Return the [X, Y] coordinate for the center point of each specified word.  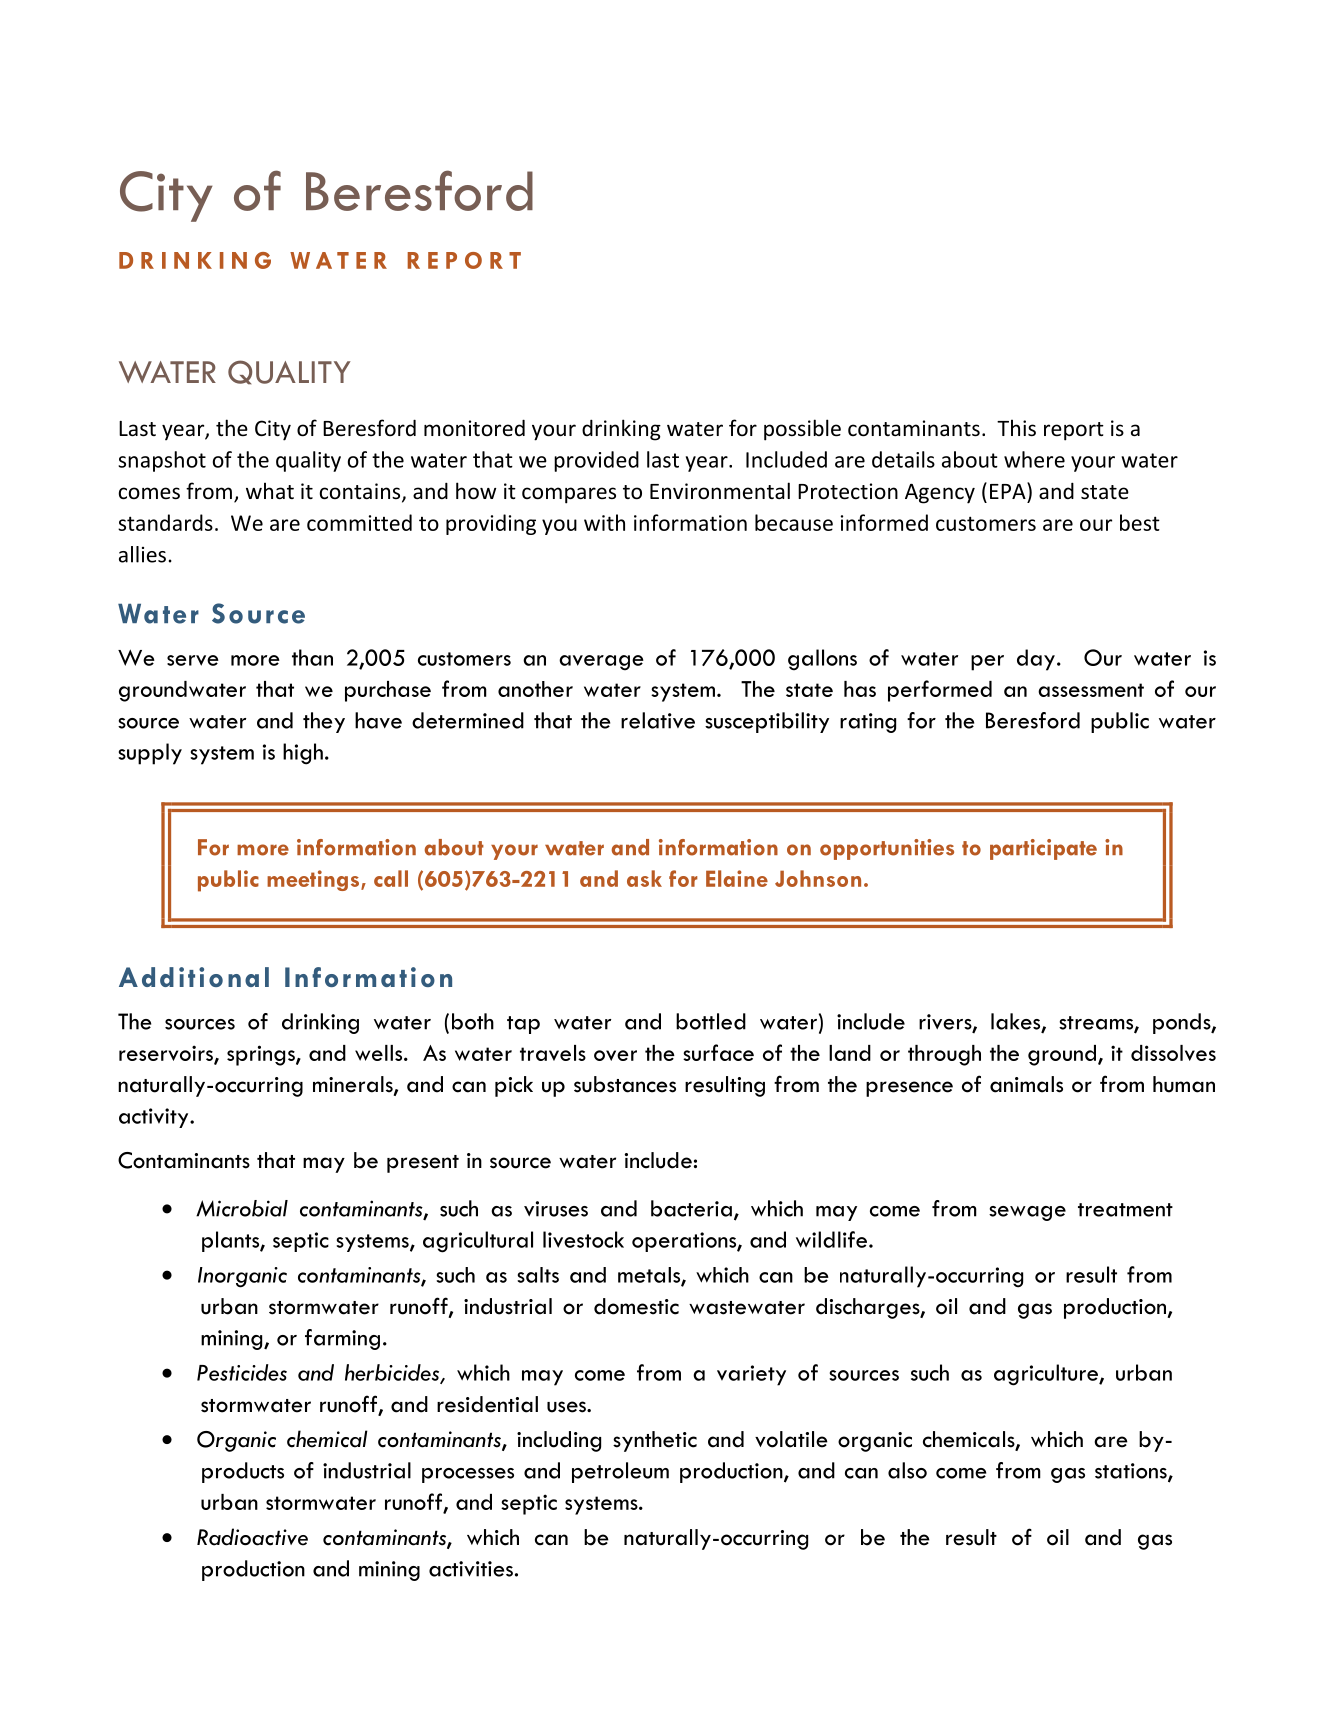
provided [596, 461]
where [1034, 459]
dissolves [1173, 1053]
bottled [711, 1021]
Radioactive [252, 1537]
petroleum [620, 1472]
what [270, 490]
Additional [194, 977]
